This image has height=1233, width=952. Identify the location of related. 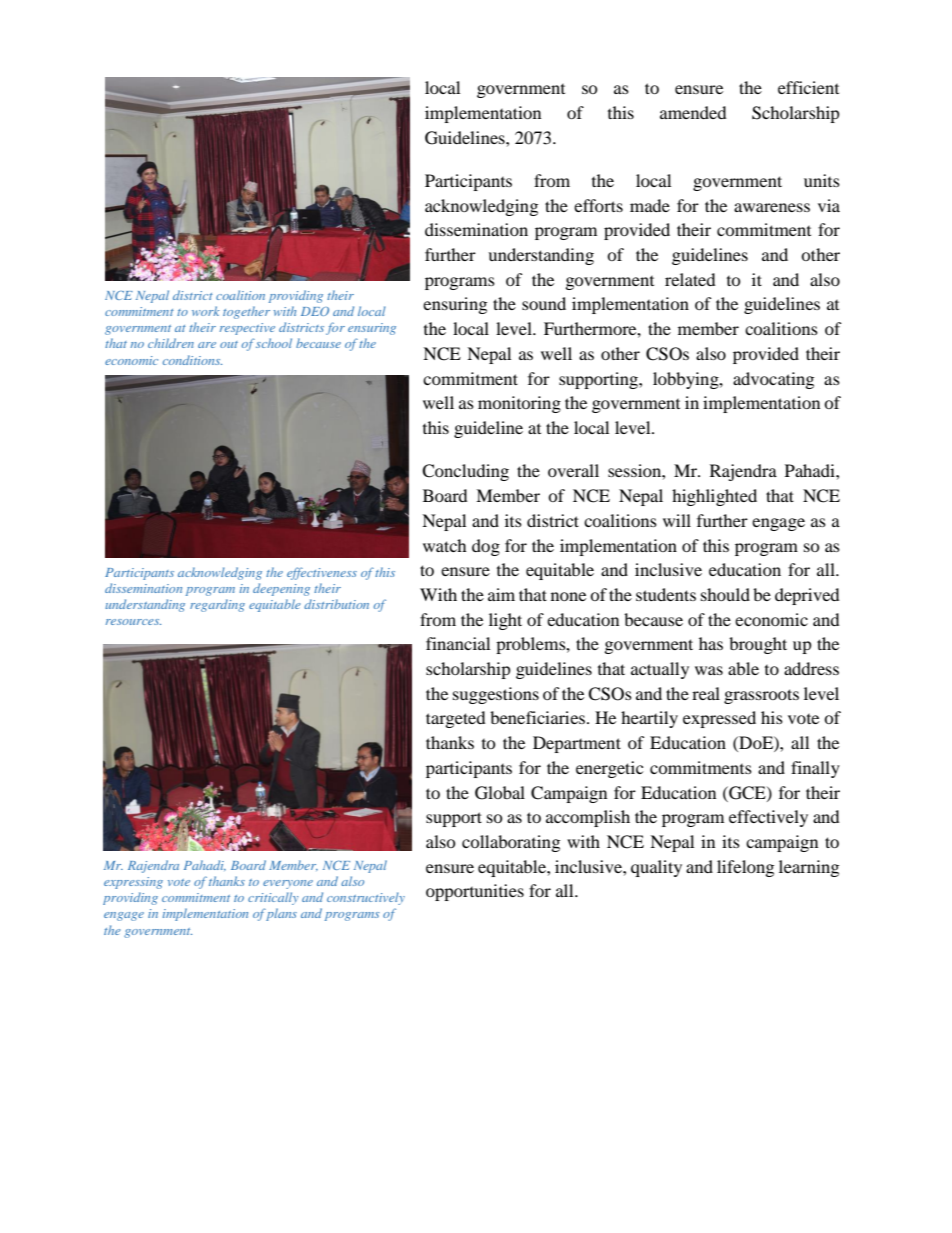
(690, 279).
